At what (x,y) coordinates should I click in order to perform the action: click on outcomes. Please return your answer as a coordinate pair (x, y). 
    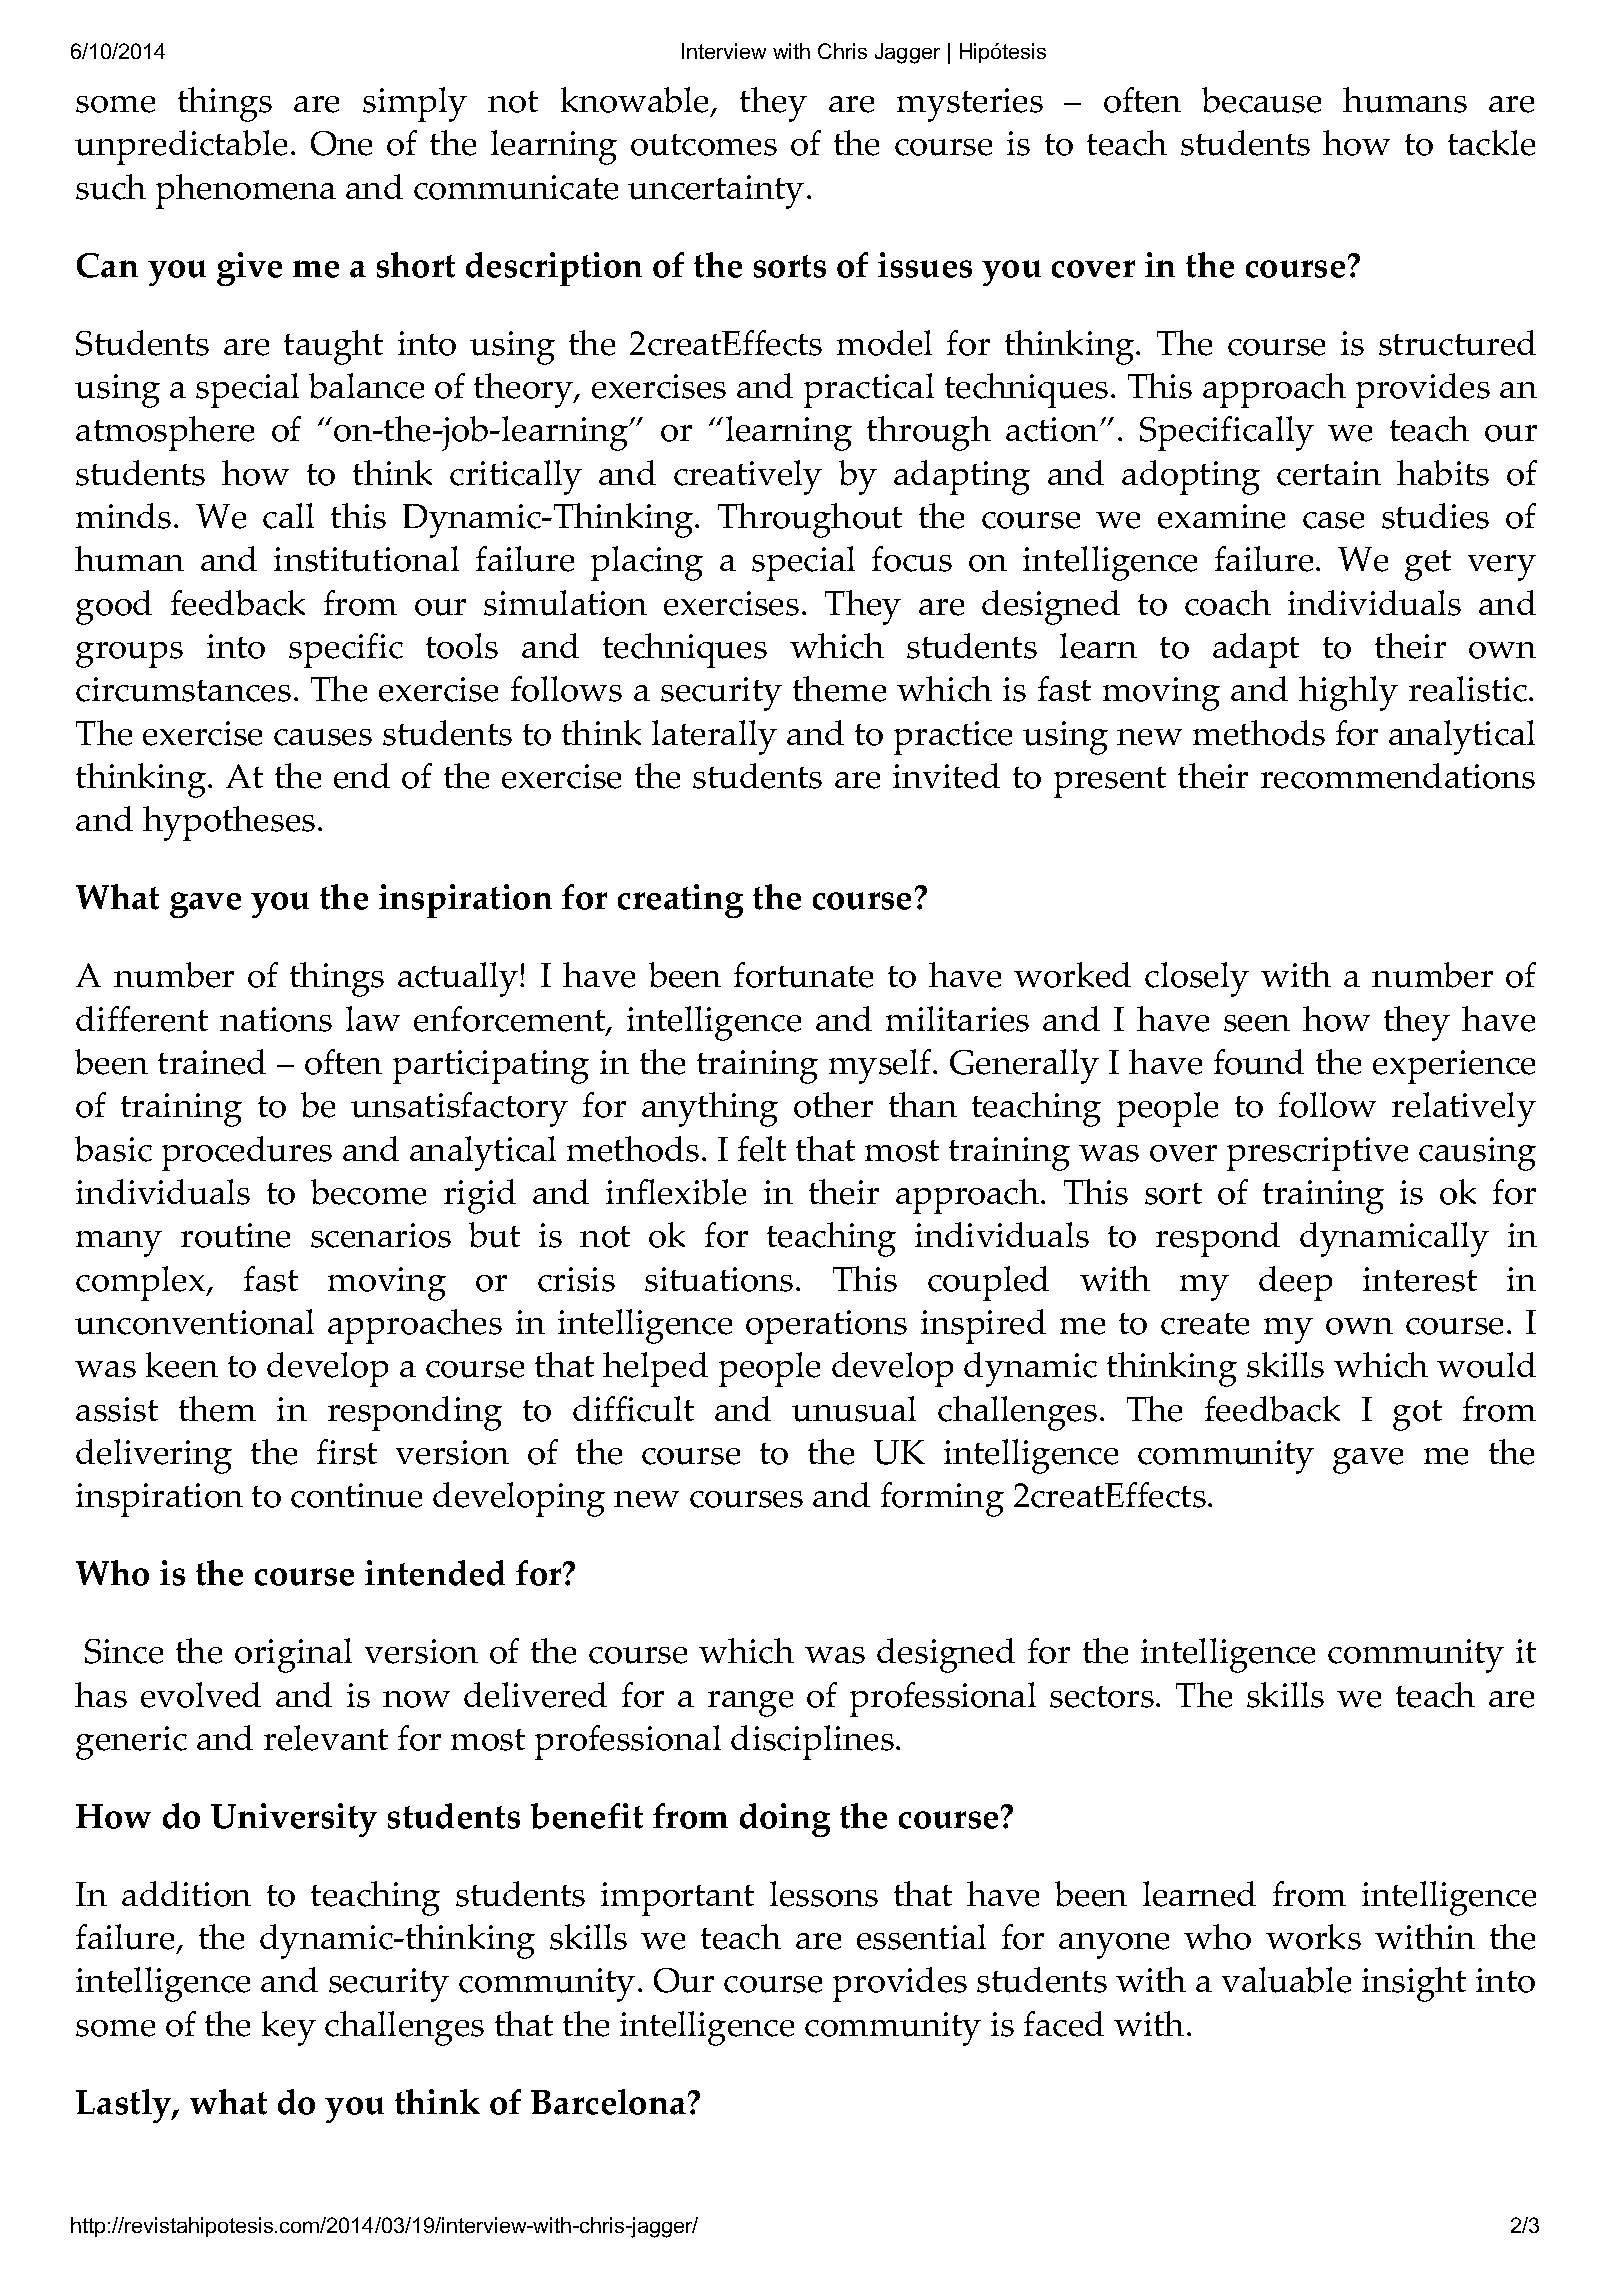
    Looking at the image, I should click on (704, 145).
